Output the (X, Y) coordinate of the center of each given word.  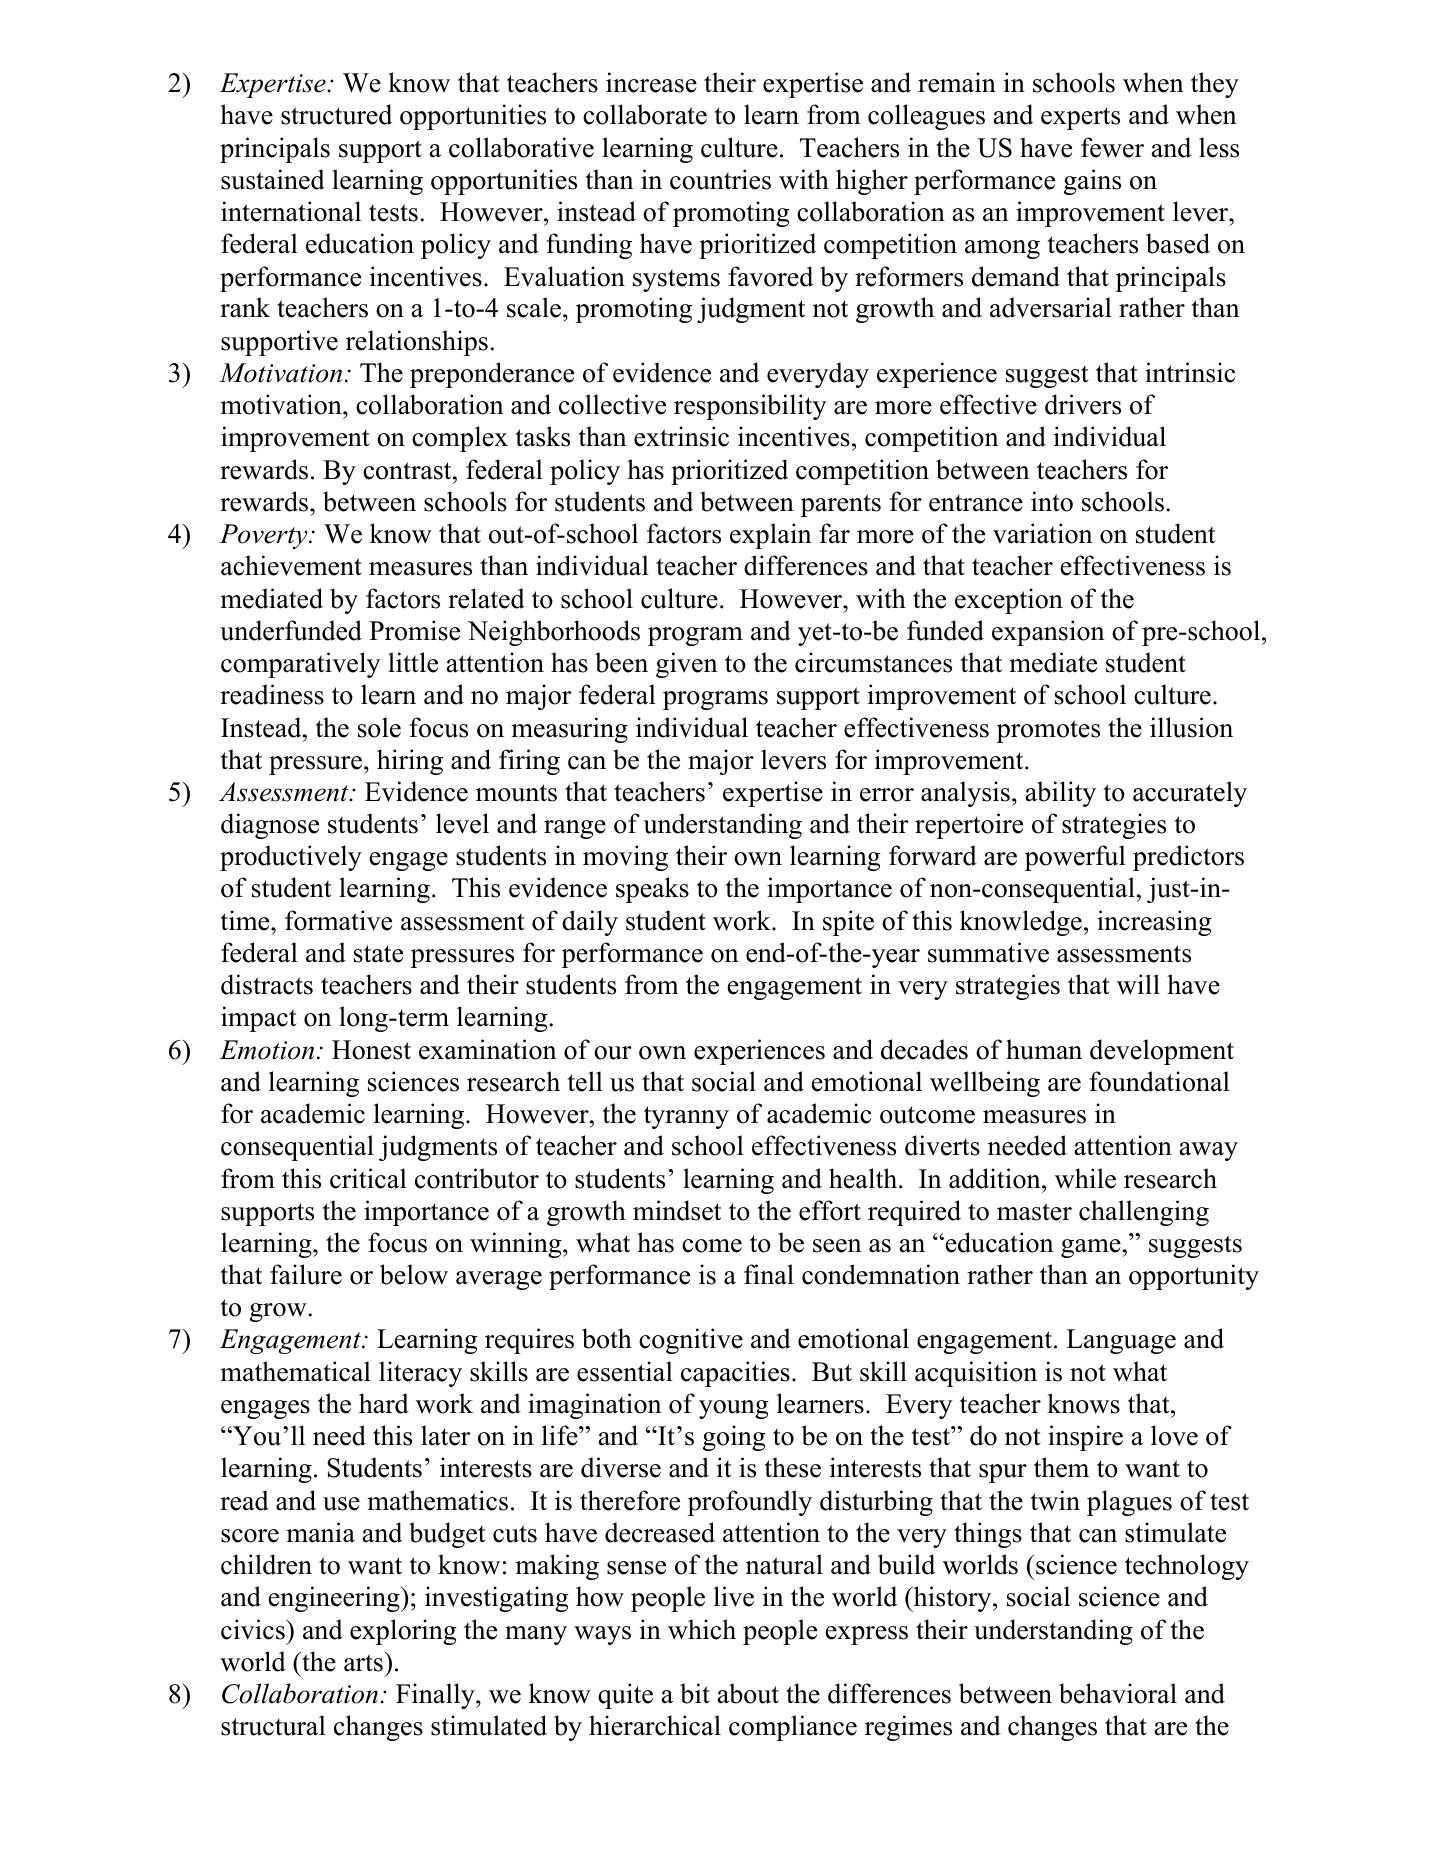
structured (336, 114)
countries (720, 179)
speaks (652, 890)
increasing (1154, 923)
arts (364, 1662)
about (748, 1693)
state (378, 954)
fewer (1112, 147)
